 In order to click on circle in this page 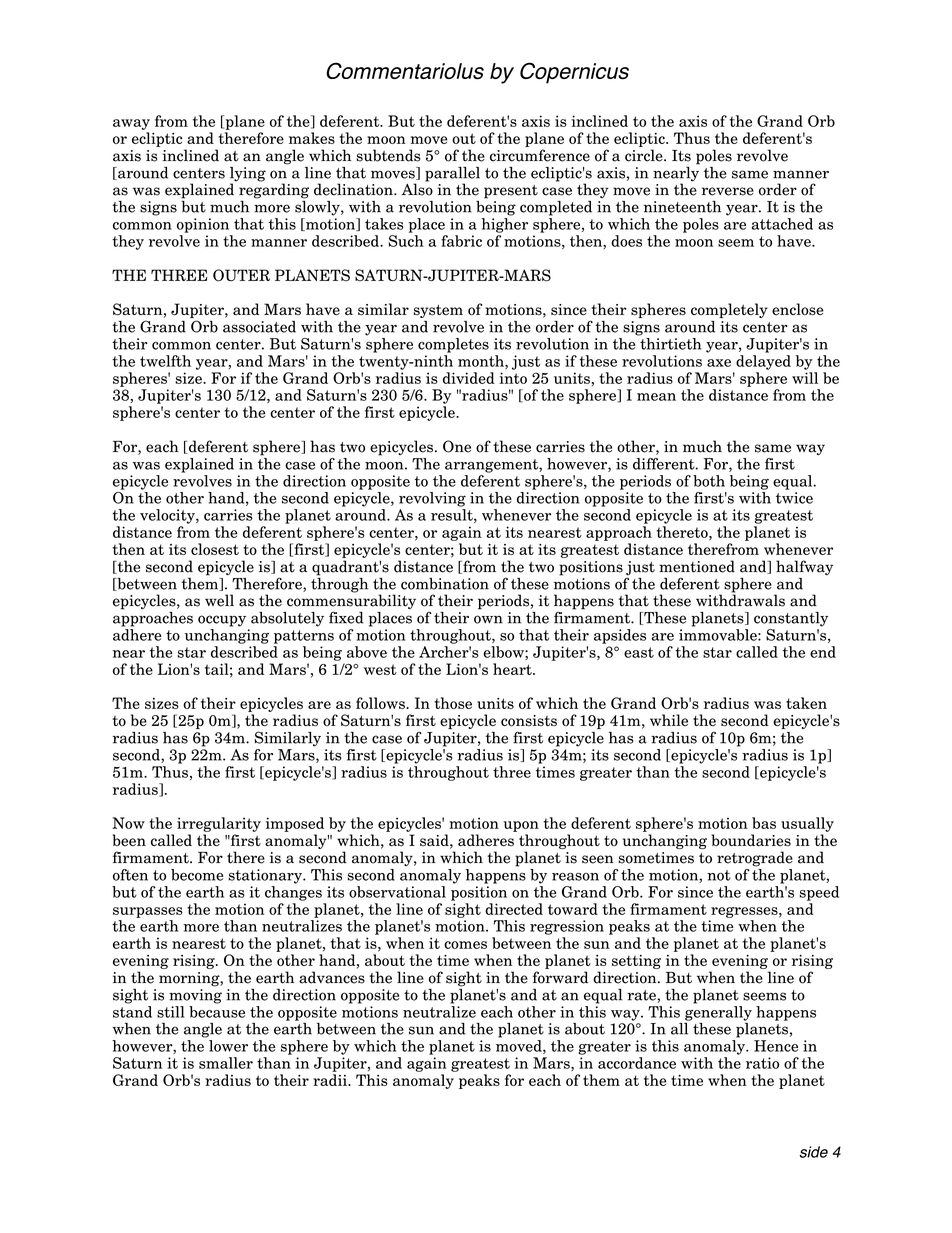, I will do `click(645, 155)`.
